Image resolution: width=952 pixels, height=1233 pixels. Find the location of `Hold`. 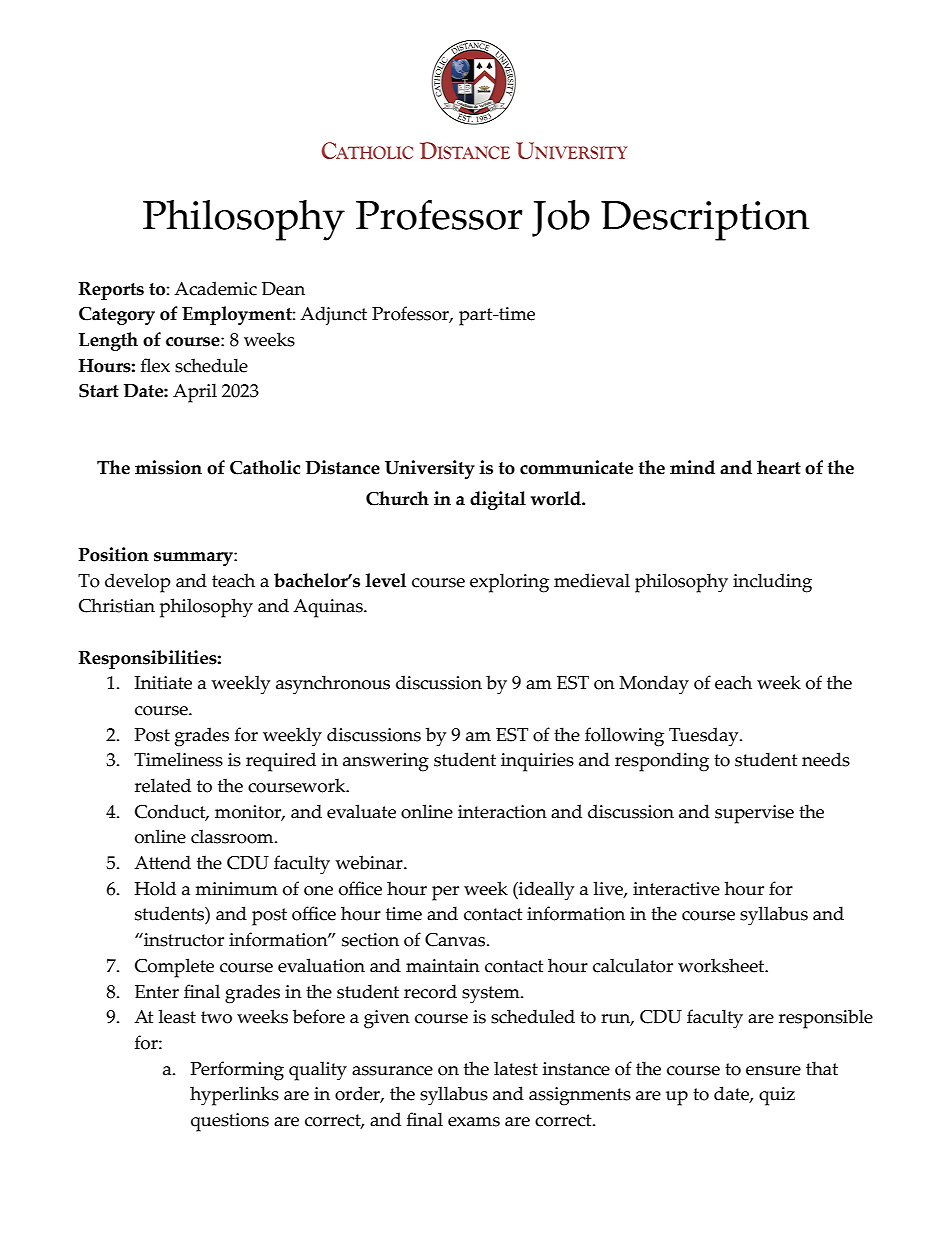

Hold is located at coordinates (155, 888).
